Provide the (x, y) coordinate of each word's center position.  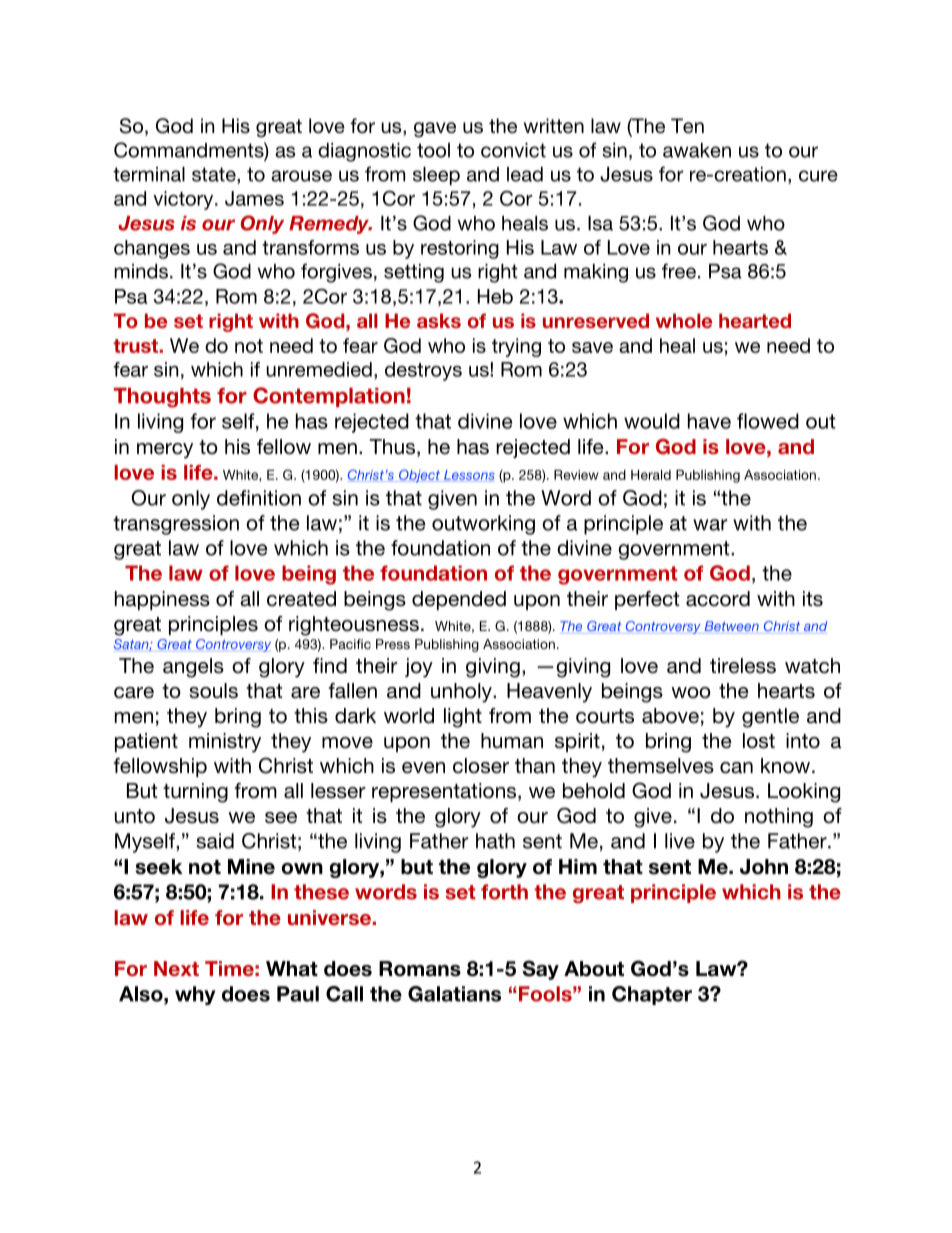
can (736, 768)
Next (176, 968)
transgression (176, 525)
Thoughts (162, 398)
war (710, 525)
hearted (755, 320)
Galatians (454, 994)
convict (513, 150)
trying (516, 347)
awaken (697, 150)
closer (481, 766)
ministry (225, 743)
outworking (483, 525)
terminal (149, 174)
